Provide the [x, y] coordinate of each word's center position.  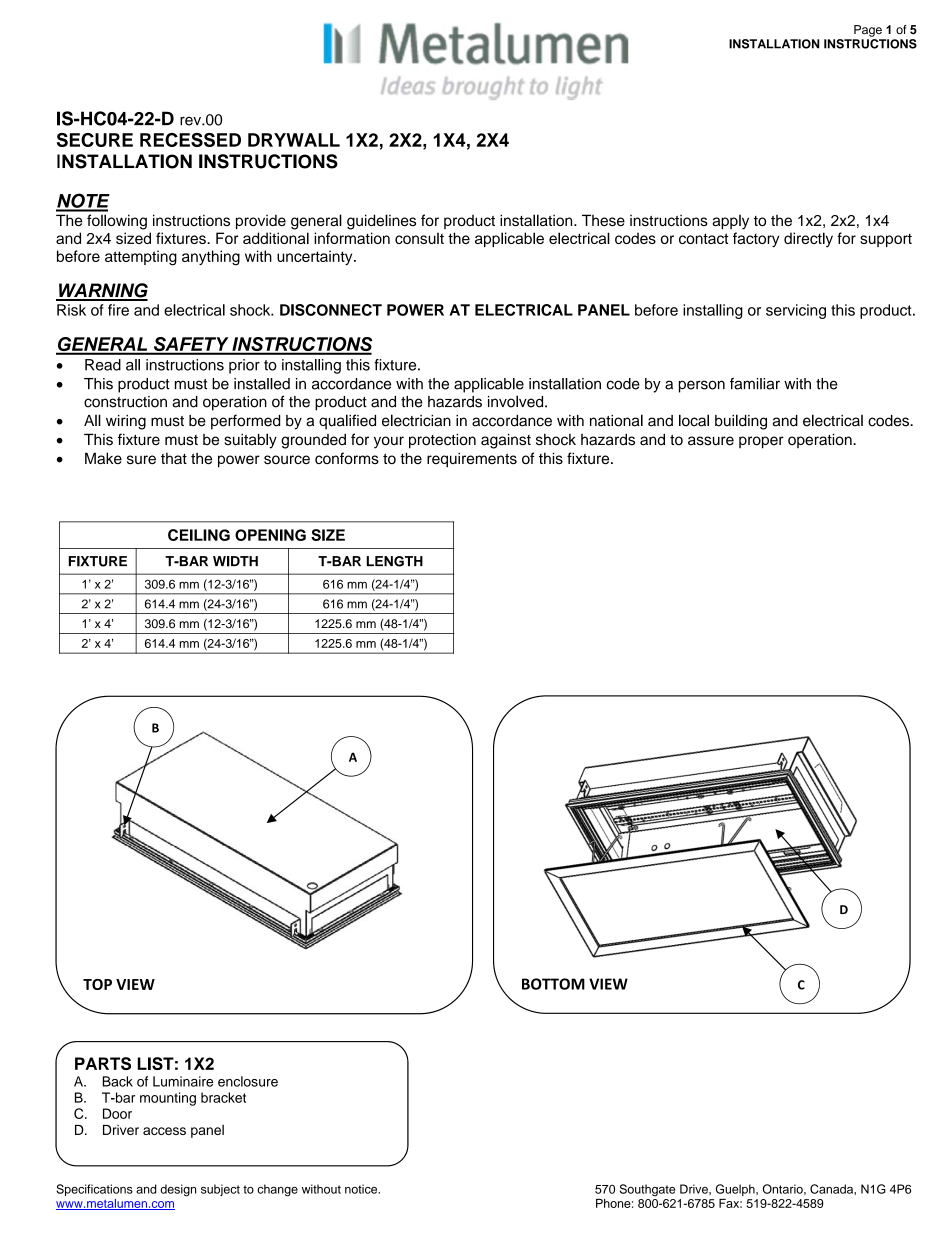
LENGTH [395, 561]
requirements [472, 459]
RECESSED [190, 140]
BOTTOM [553, 984]
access [164, 1131]
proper [761, 442]
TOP [97, 984]
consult [419, 238]
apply [730, 222]
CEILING [199, 535]
